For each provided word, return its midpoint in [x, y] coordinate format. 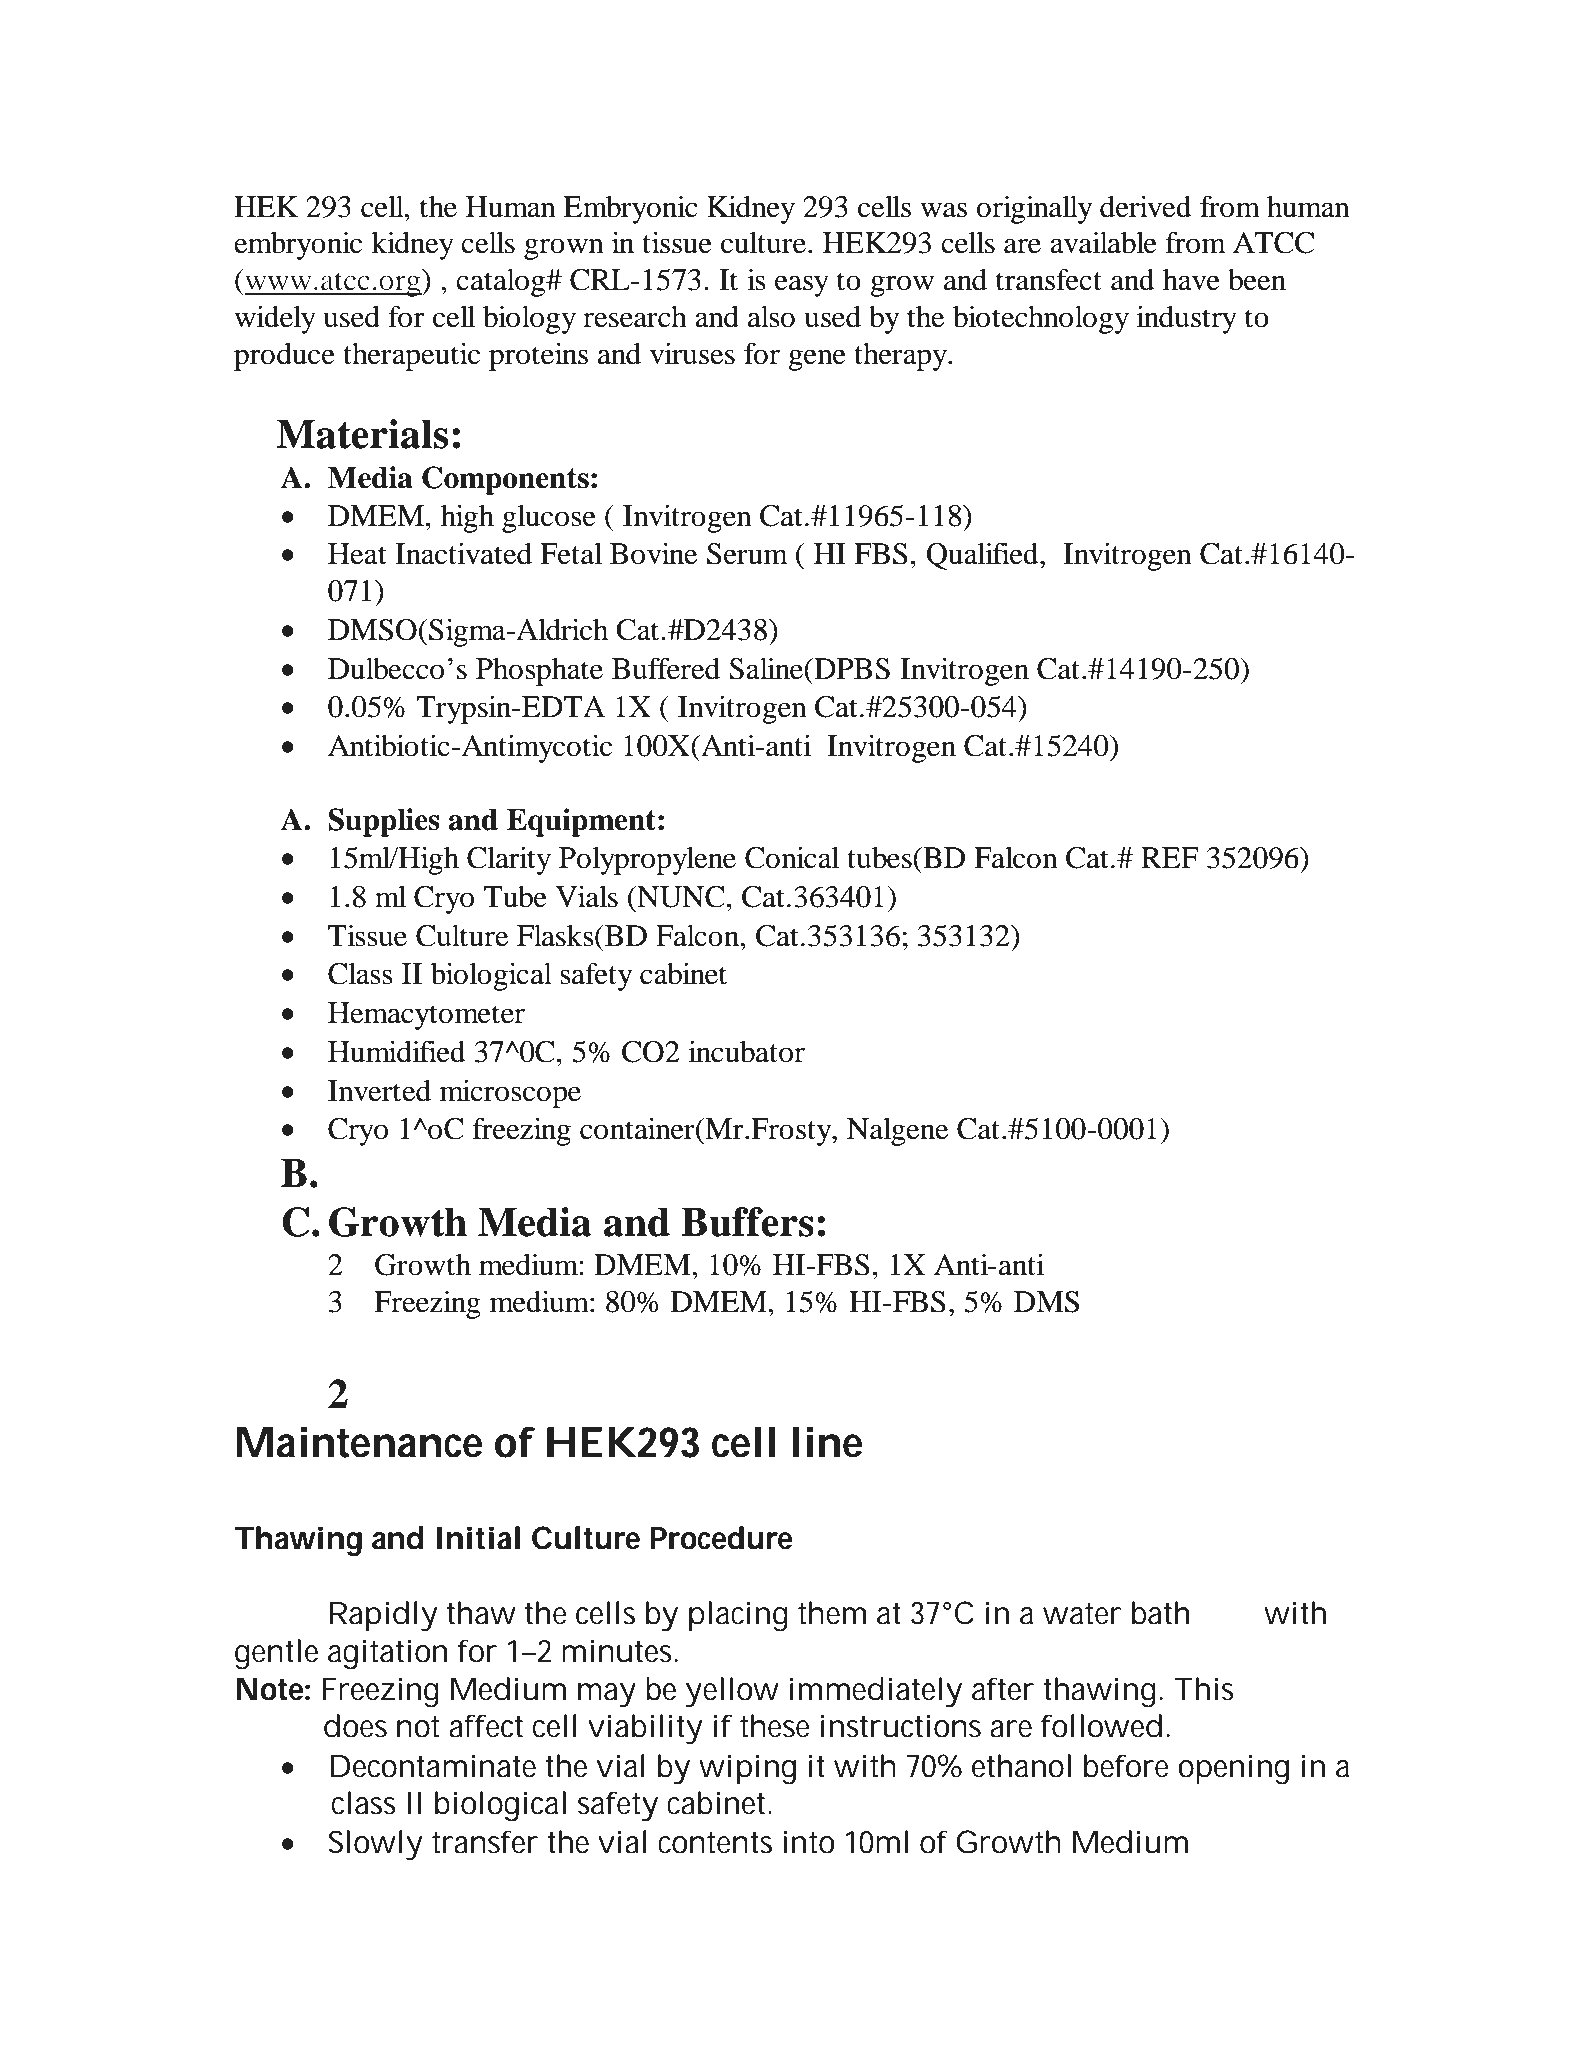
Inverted [379, 1091]
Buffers [747, 1222]
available [1103, 242]
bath [1159, 1613]
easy [802, 286]
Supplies [384, 822]
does [355, 1726]
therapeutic [411, 356]
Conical [792, 857]
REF [1169, 857]
